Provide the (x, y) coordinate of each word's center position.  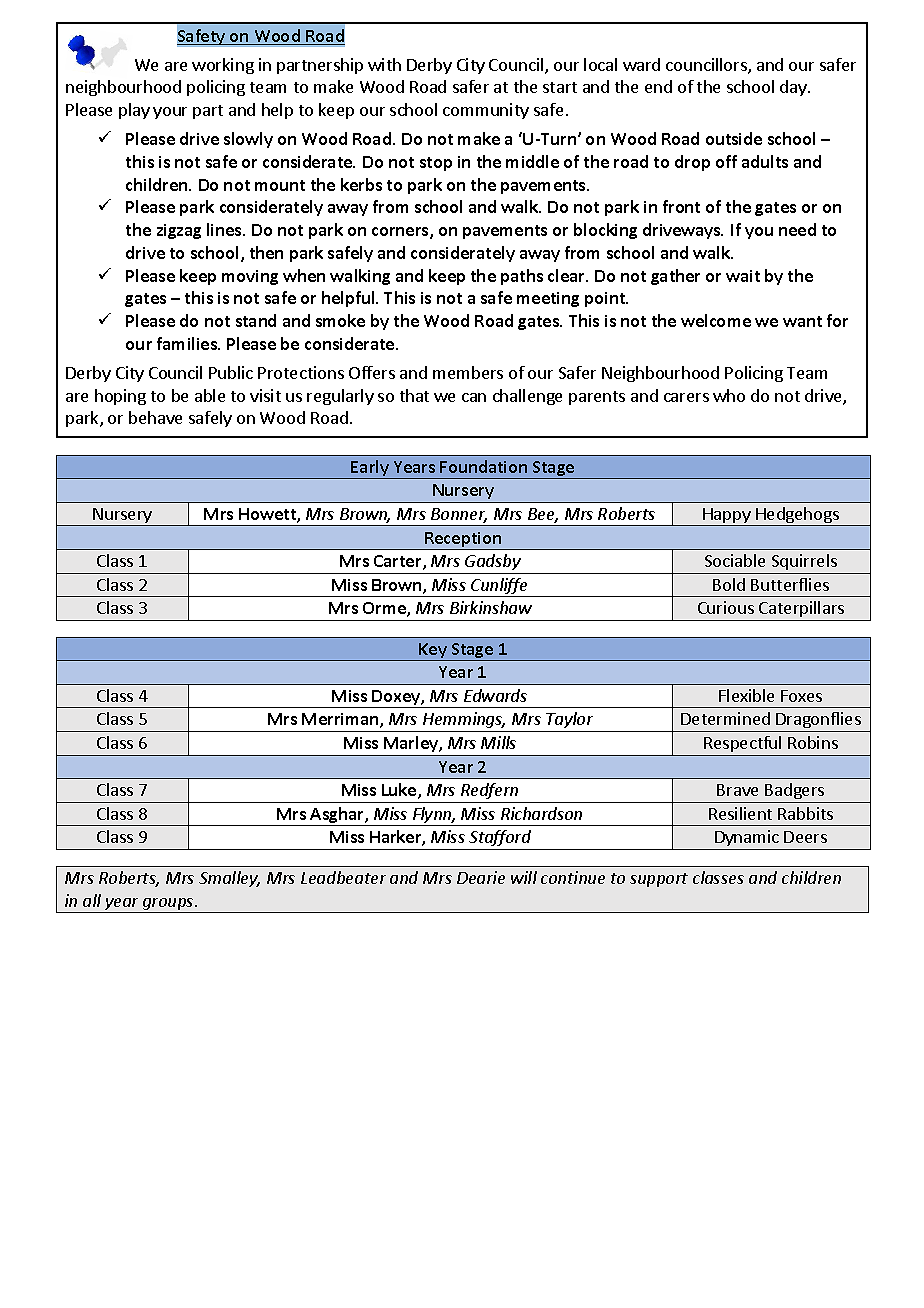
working (223, 66)
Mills (498, 742)
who (729, 395)
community (486, 111)
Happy (727, 517)
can (474, 397)
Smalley (229, 879)
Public (231, 372)
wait (743, 276)
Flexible (746, 695)
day (794, 88)
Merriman (341, 720)
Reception (463, 541)
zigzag (179, 231)
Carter (399, 562)
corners (401, 233)
